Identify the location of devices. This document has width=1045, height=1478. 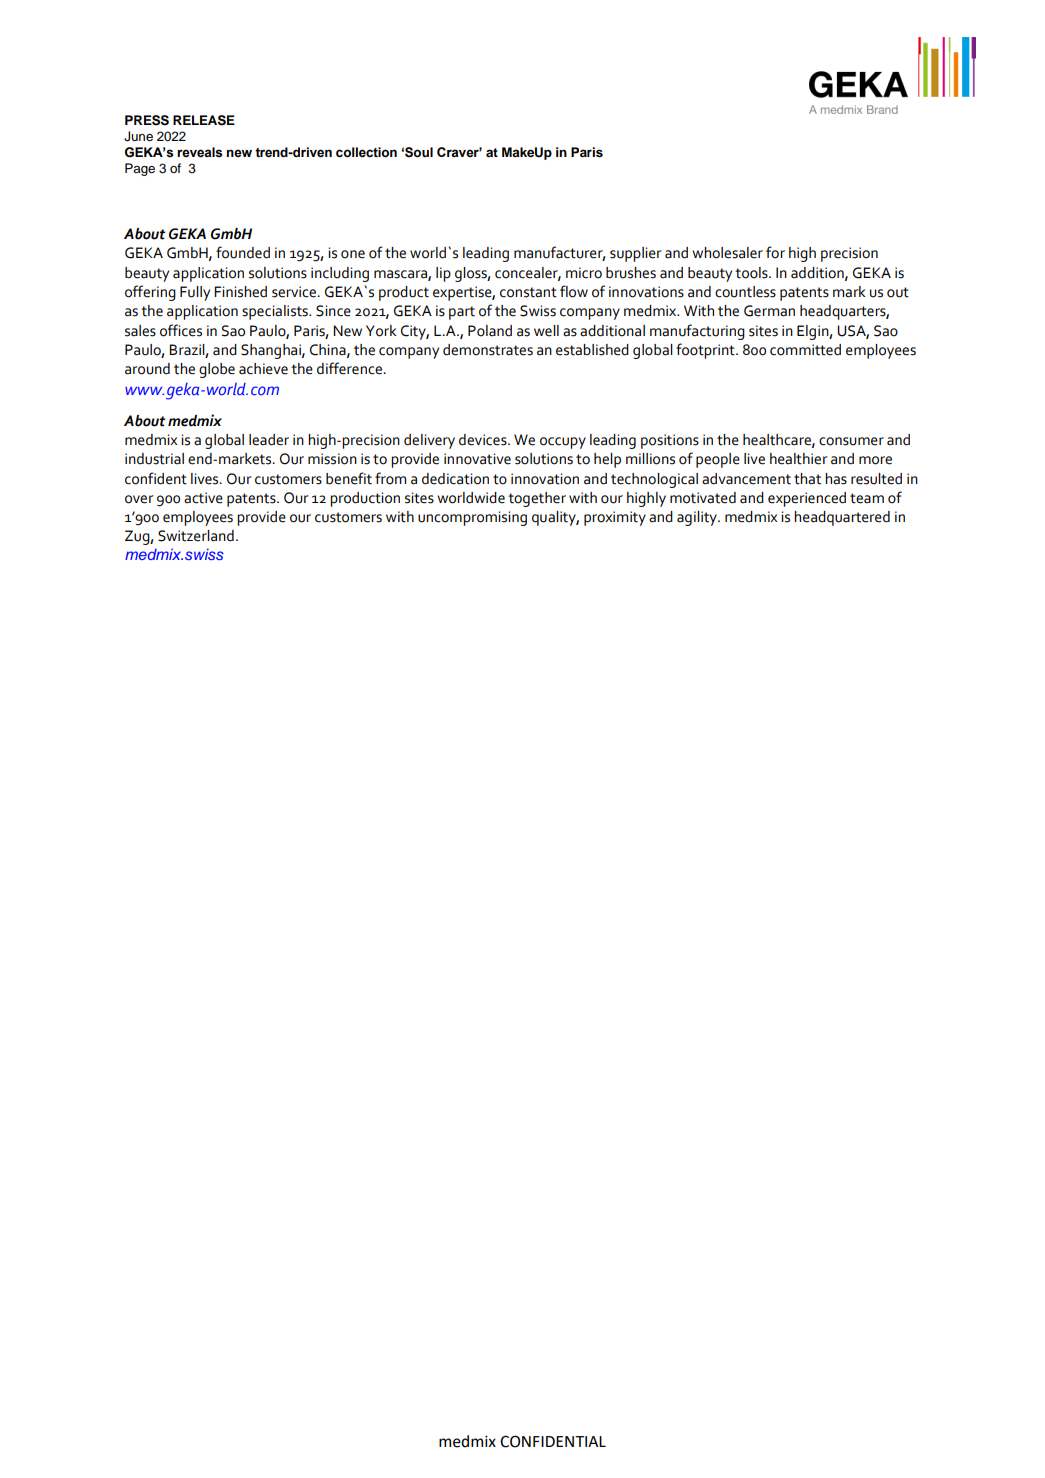
(484, 440).
